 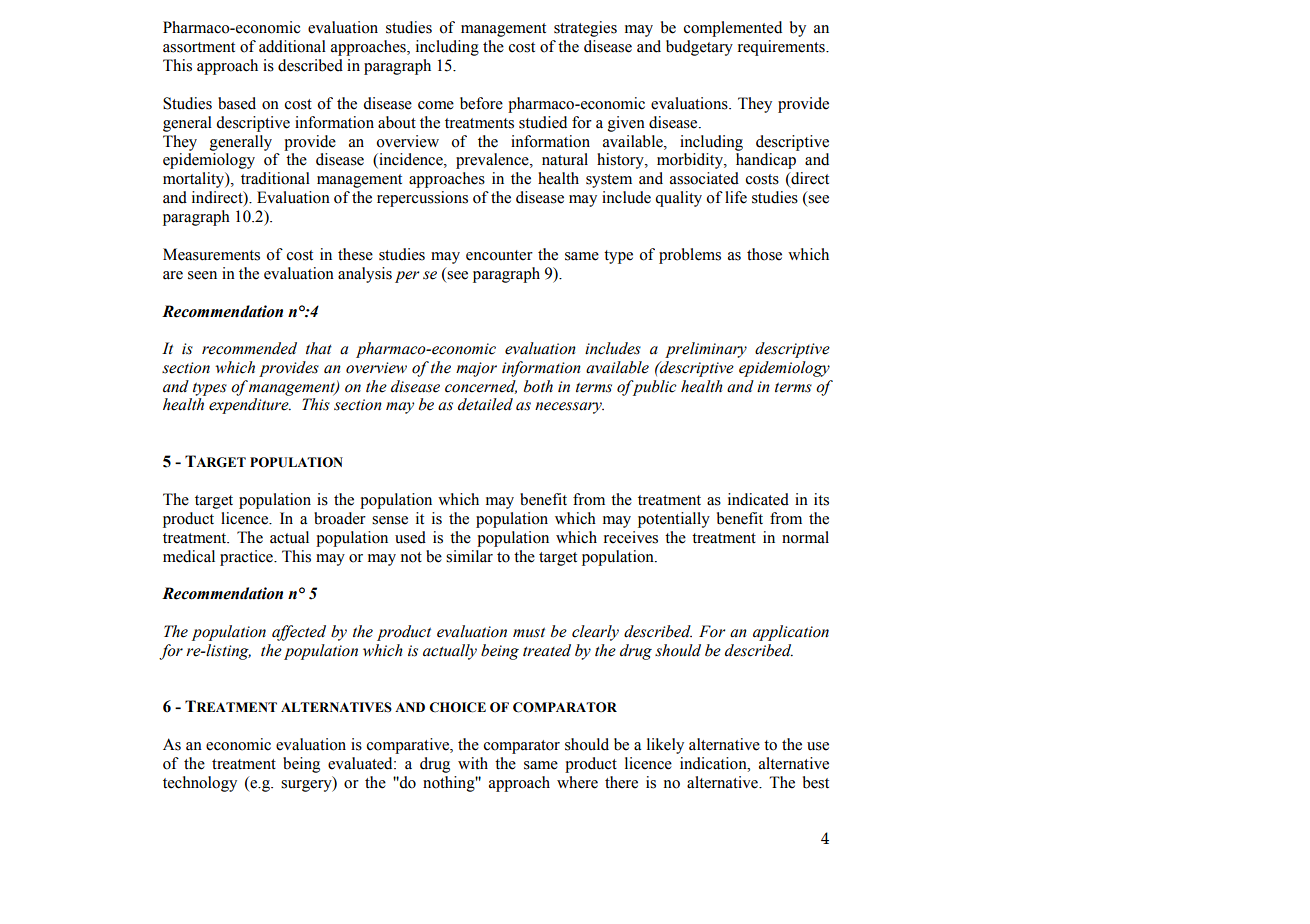 What do you see at coordinates (653, 388) in the page?
I see `public` at bounding box center [653, 388].
